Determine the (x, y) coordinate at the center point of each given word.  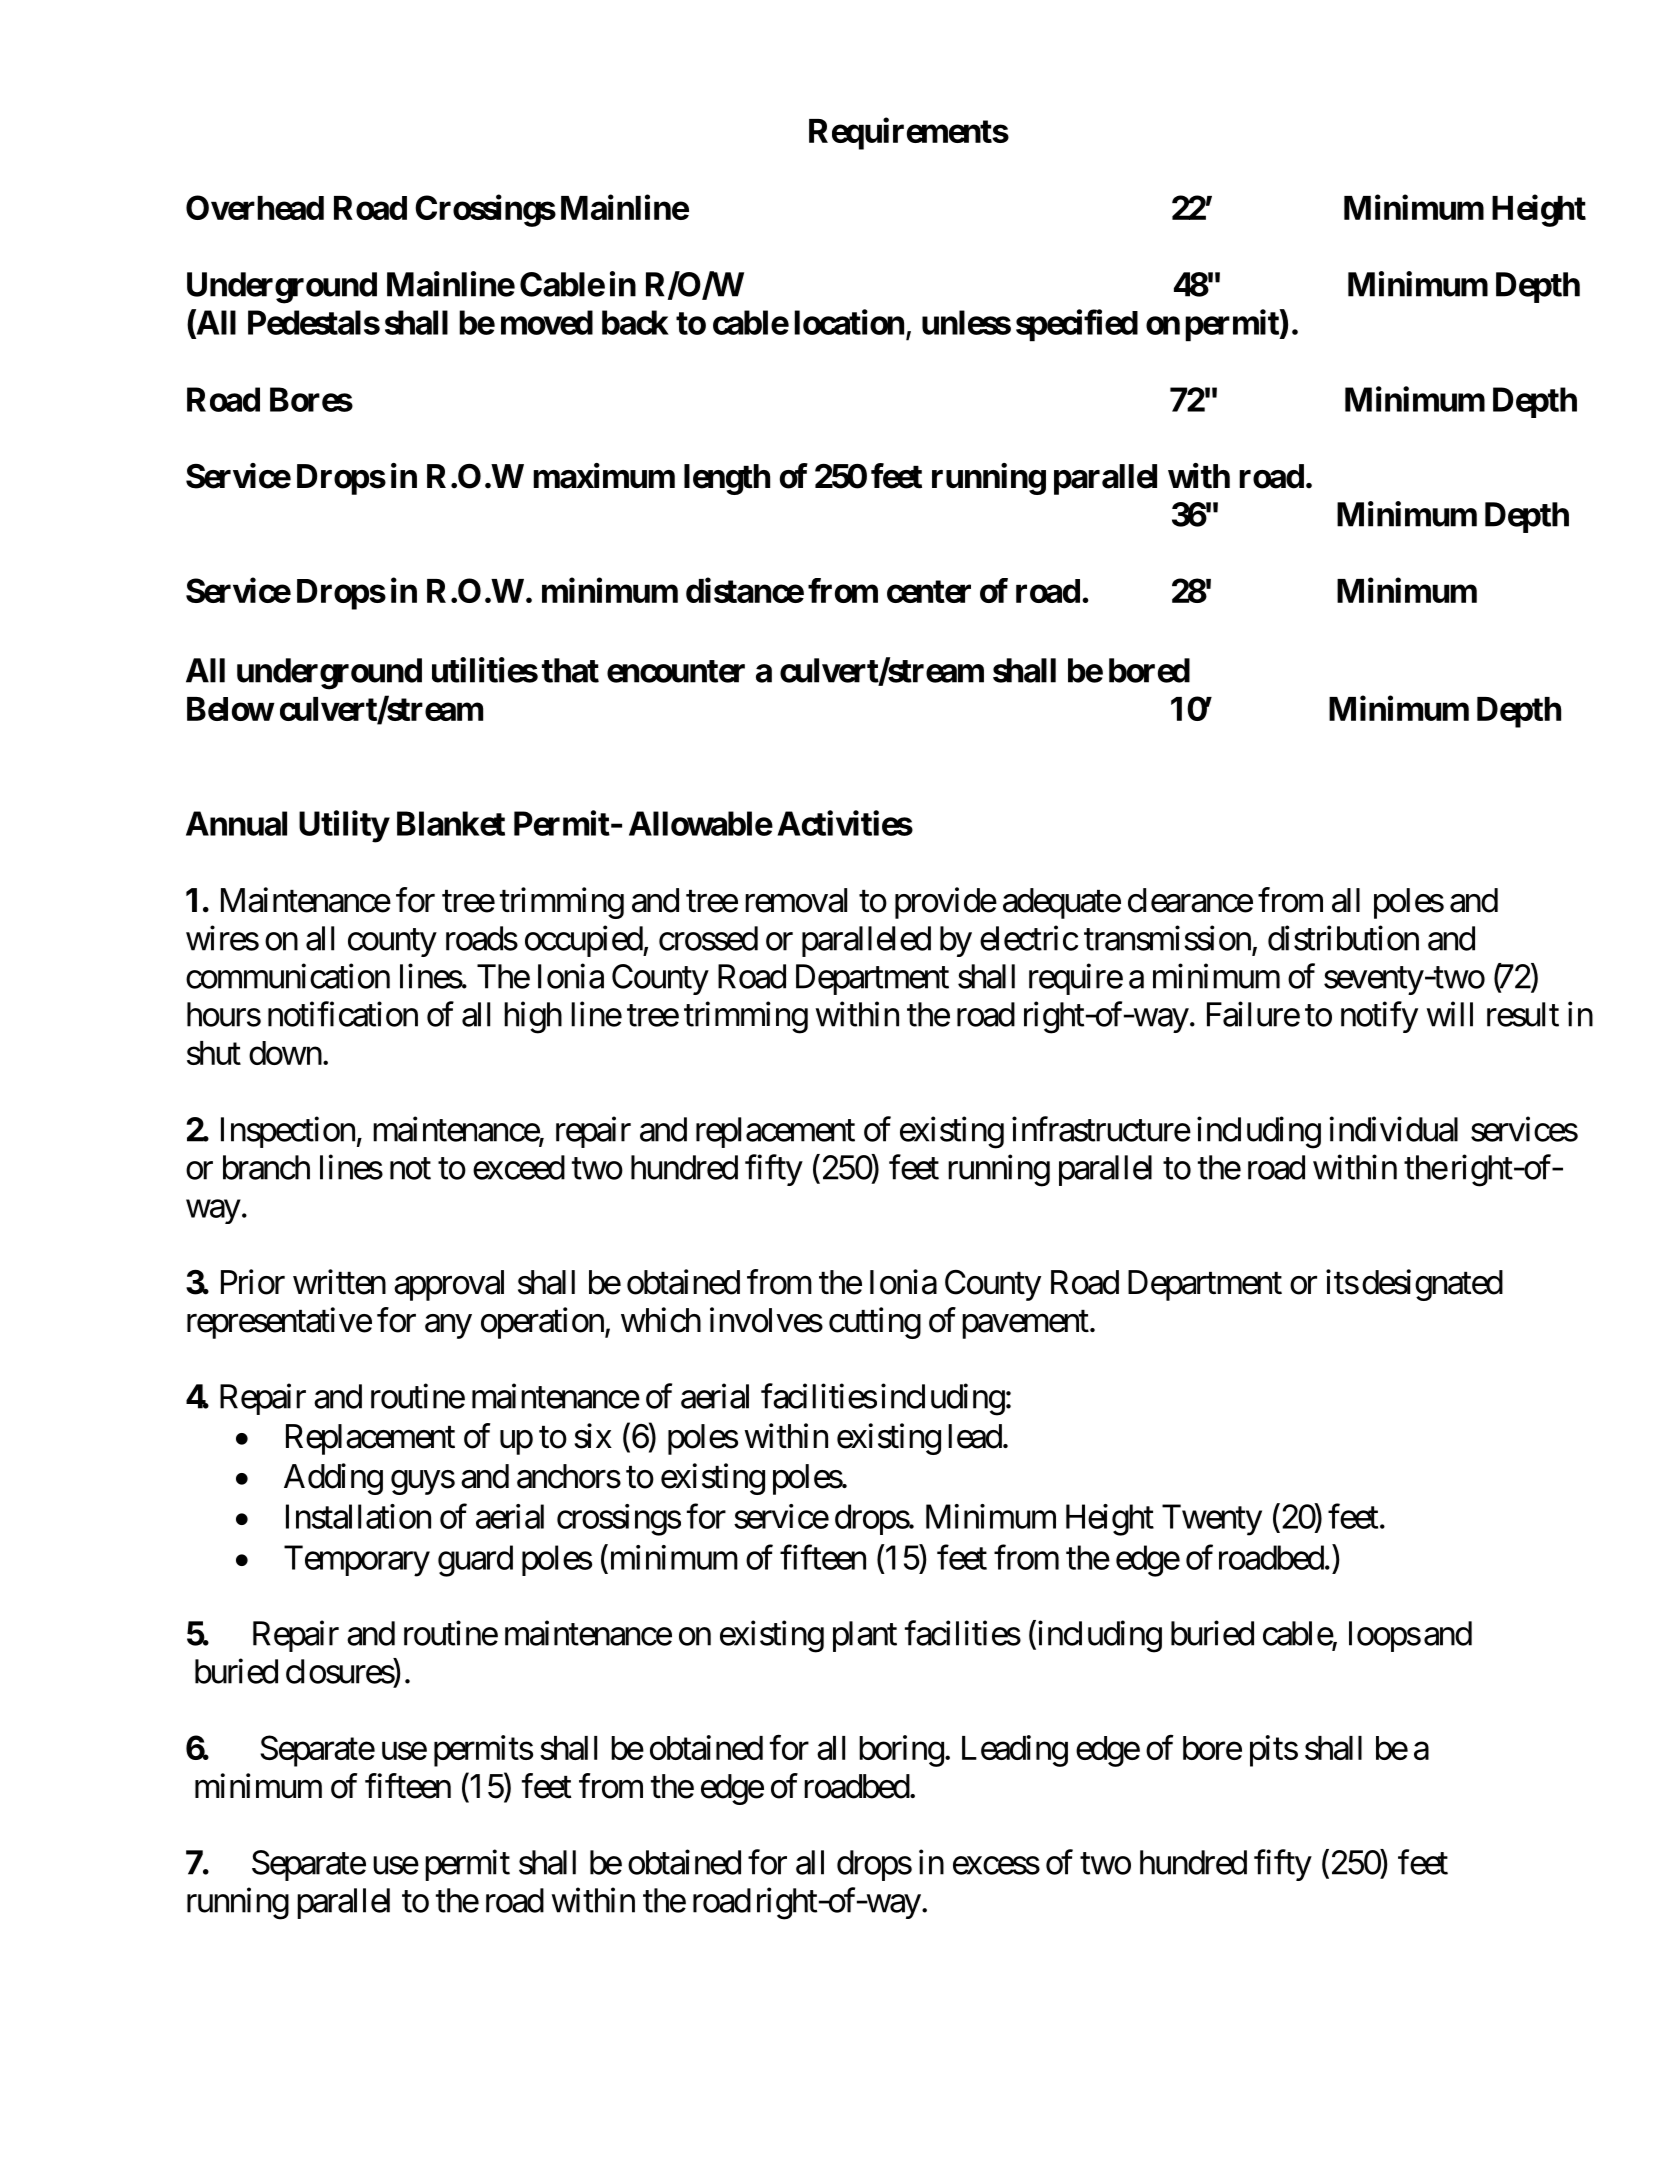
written (339, 1282)
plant (865, 1636)
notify (1379, 1017)
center (929, 591)
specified (1077, 325)
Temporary (357, 1561)
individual (1393, 1129)
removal (796, 900)
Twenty (1212, 1520)
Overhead (255, 207)
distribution (1343, 938)
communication (288, 976)
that (570, 670)
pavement (1025, 1325)
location (849, 322)
